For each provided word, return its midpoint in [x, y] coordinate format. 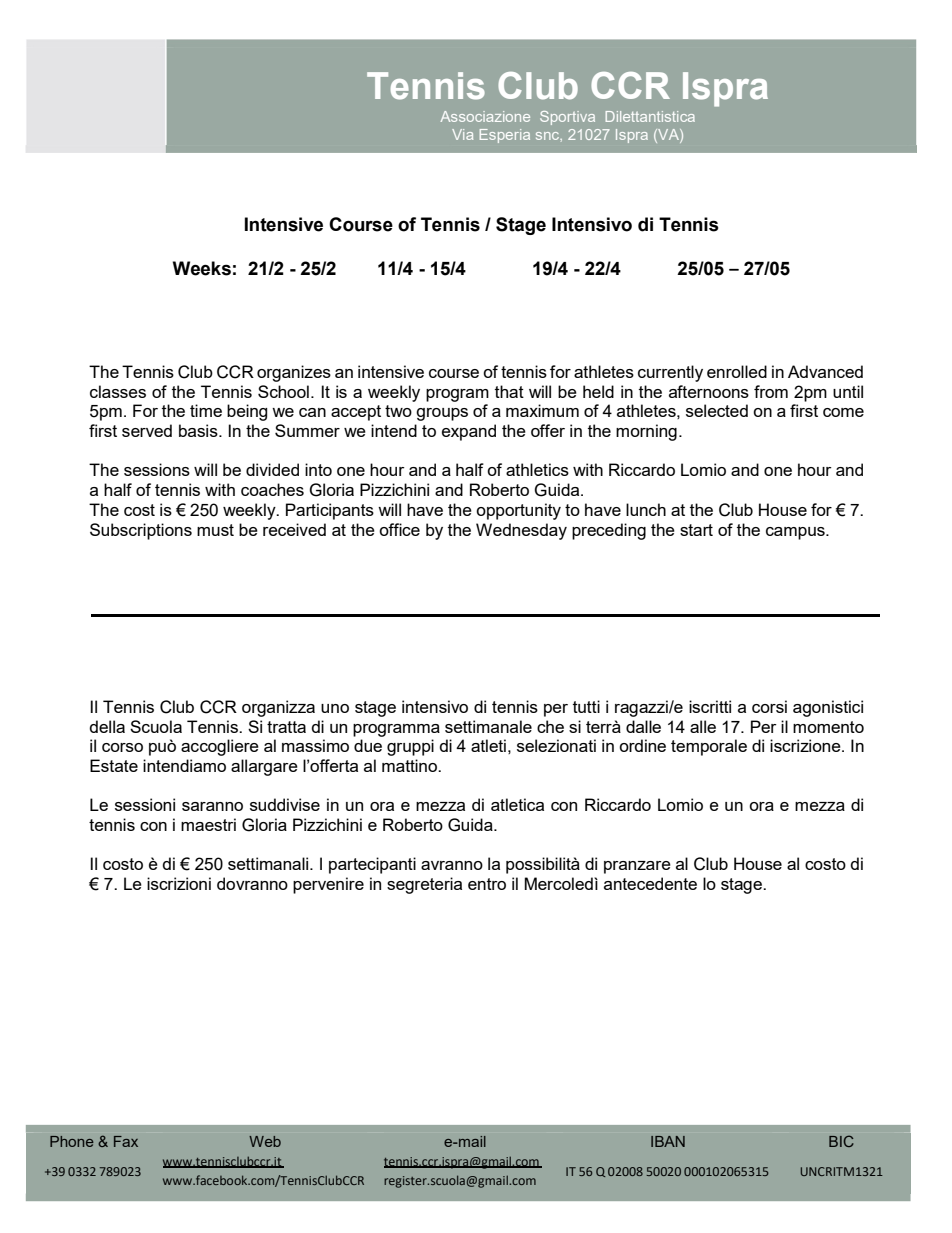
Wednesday [521, 531]
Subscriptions [141, 531]
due [368, 745]
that [509, 391]
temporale [709, 747]
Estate [114, 765]
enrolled [737, 371]
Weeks [202, 268]
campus [796, 533]
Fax [126, 1141]
